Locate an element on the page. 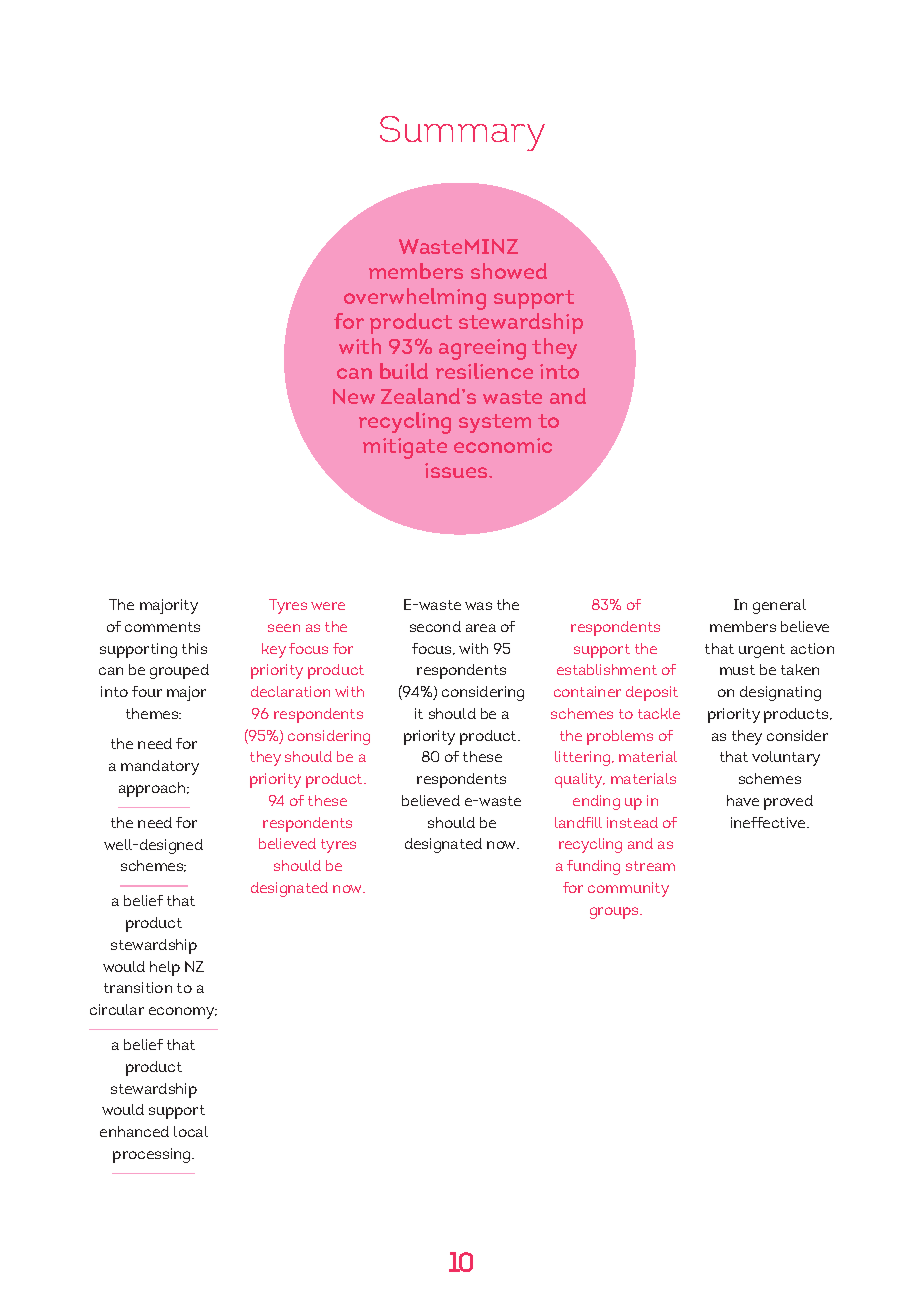 Image resolution: width=924 pixels, height=1308 pixels. local is located at coordinates (191, 1131).
